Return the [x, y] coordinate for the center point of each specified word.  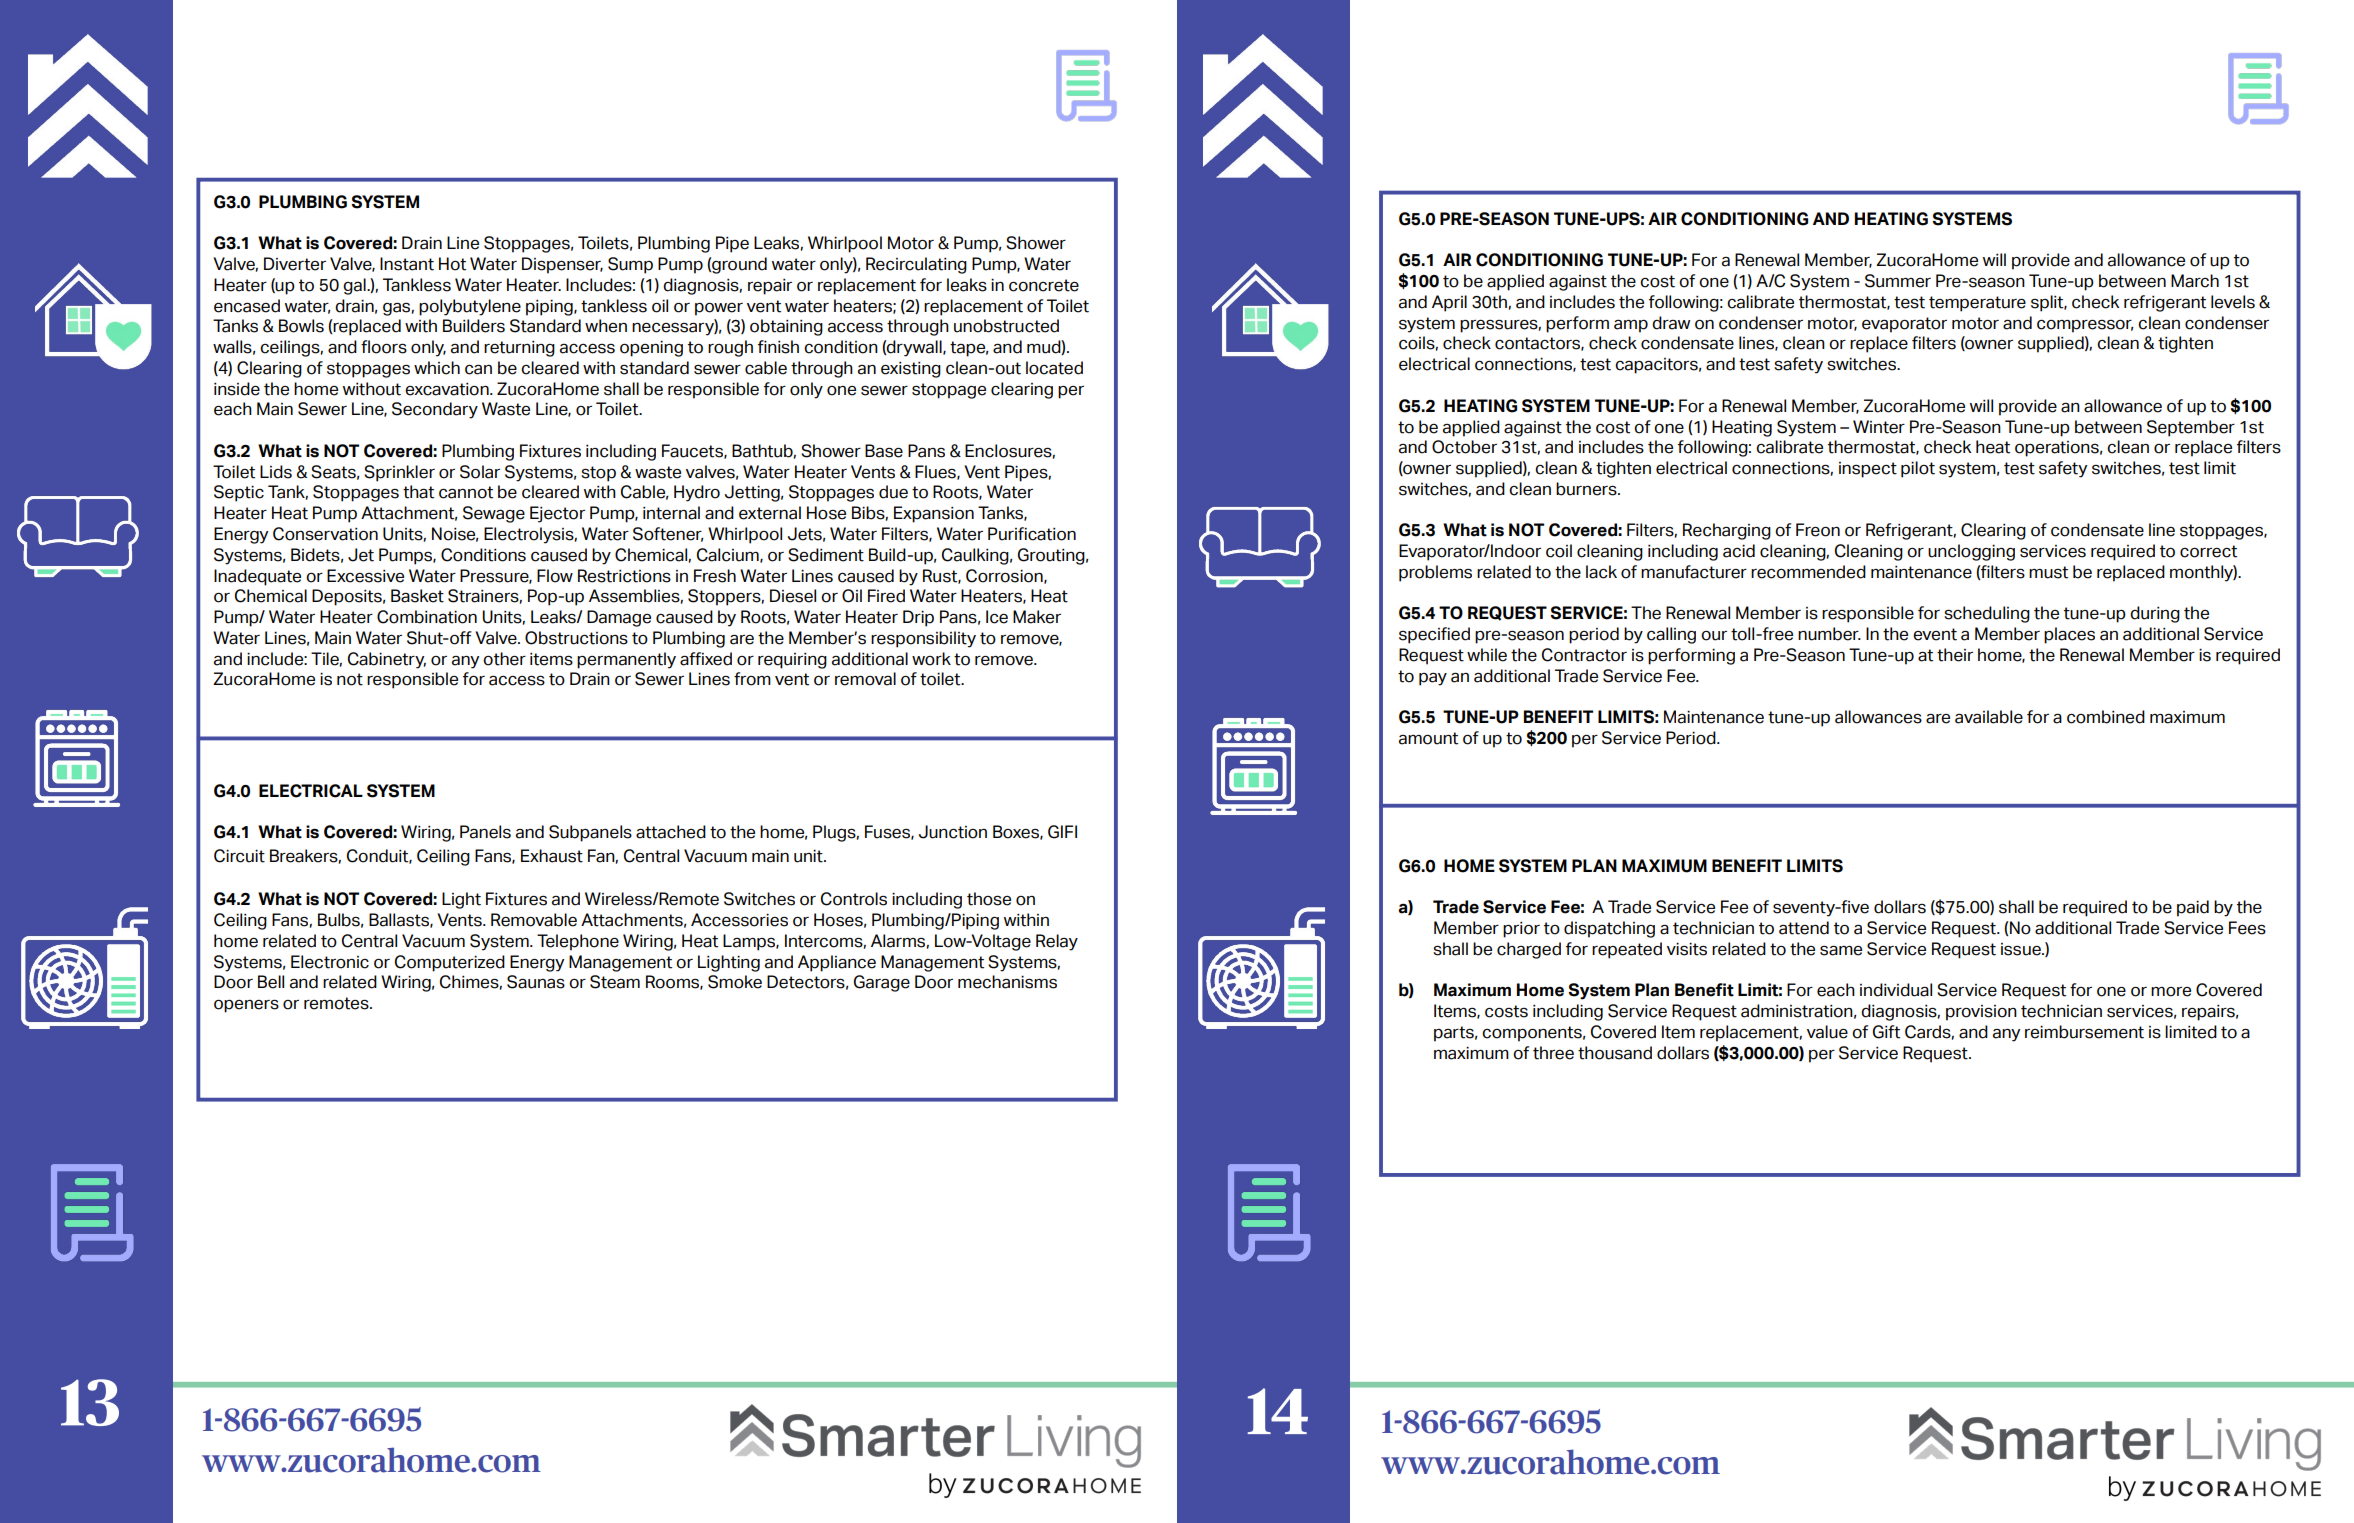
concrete [1044, 285]
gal [355, 286]
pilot [1918, 469]
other [504, 659]
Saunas [536, 982]
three [1553, 1053]
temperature [1977, 304]
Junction [953, 832]
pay [1433, 679]
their [1955, 655]
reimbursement [2084, 1032]
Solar [480, 472]
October [1464, 447]
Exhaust [552, 856]
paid [2193, 908]
